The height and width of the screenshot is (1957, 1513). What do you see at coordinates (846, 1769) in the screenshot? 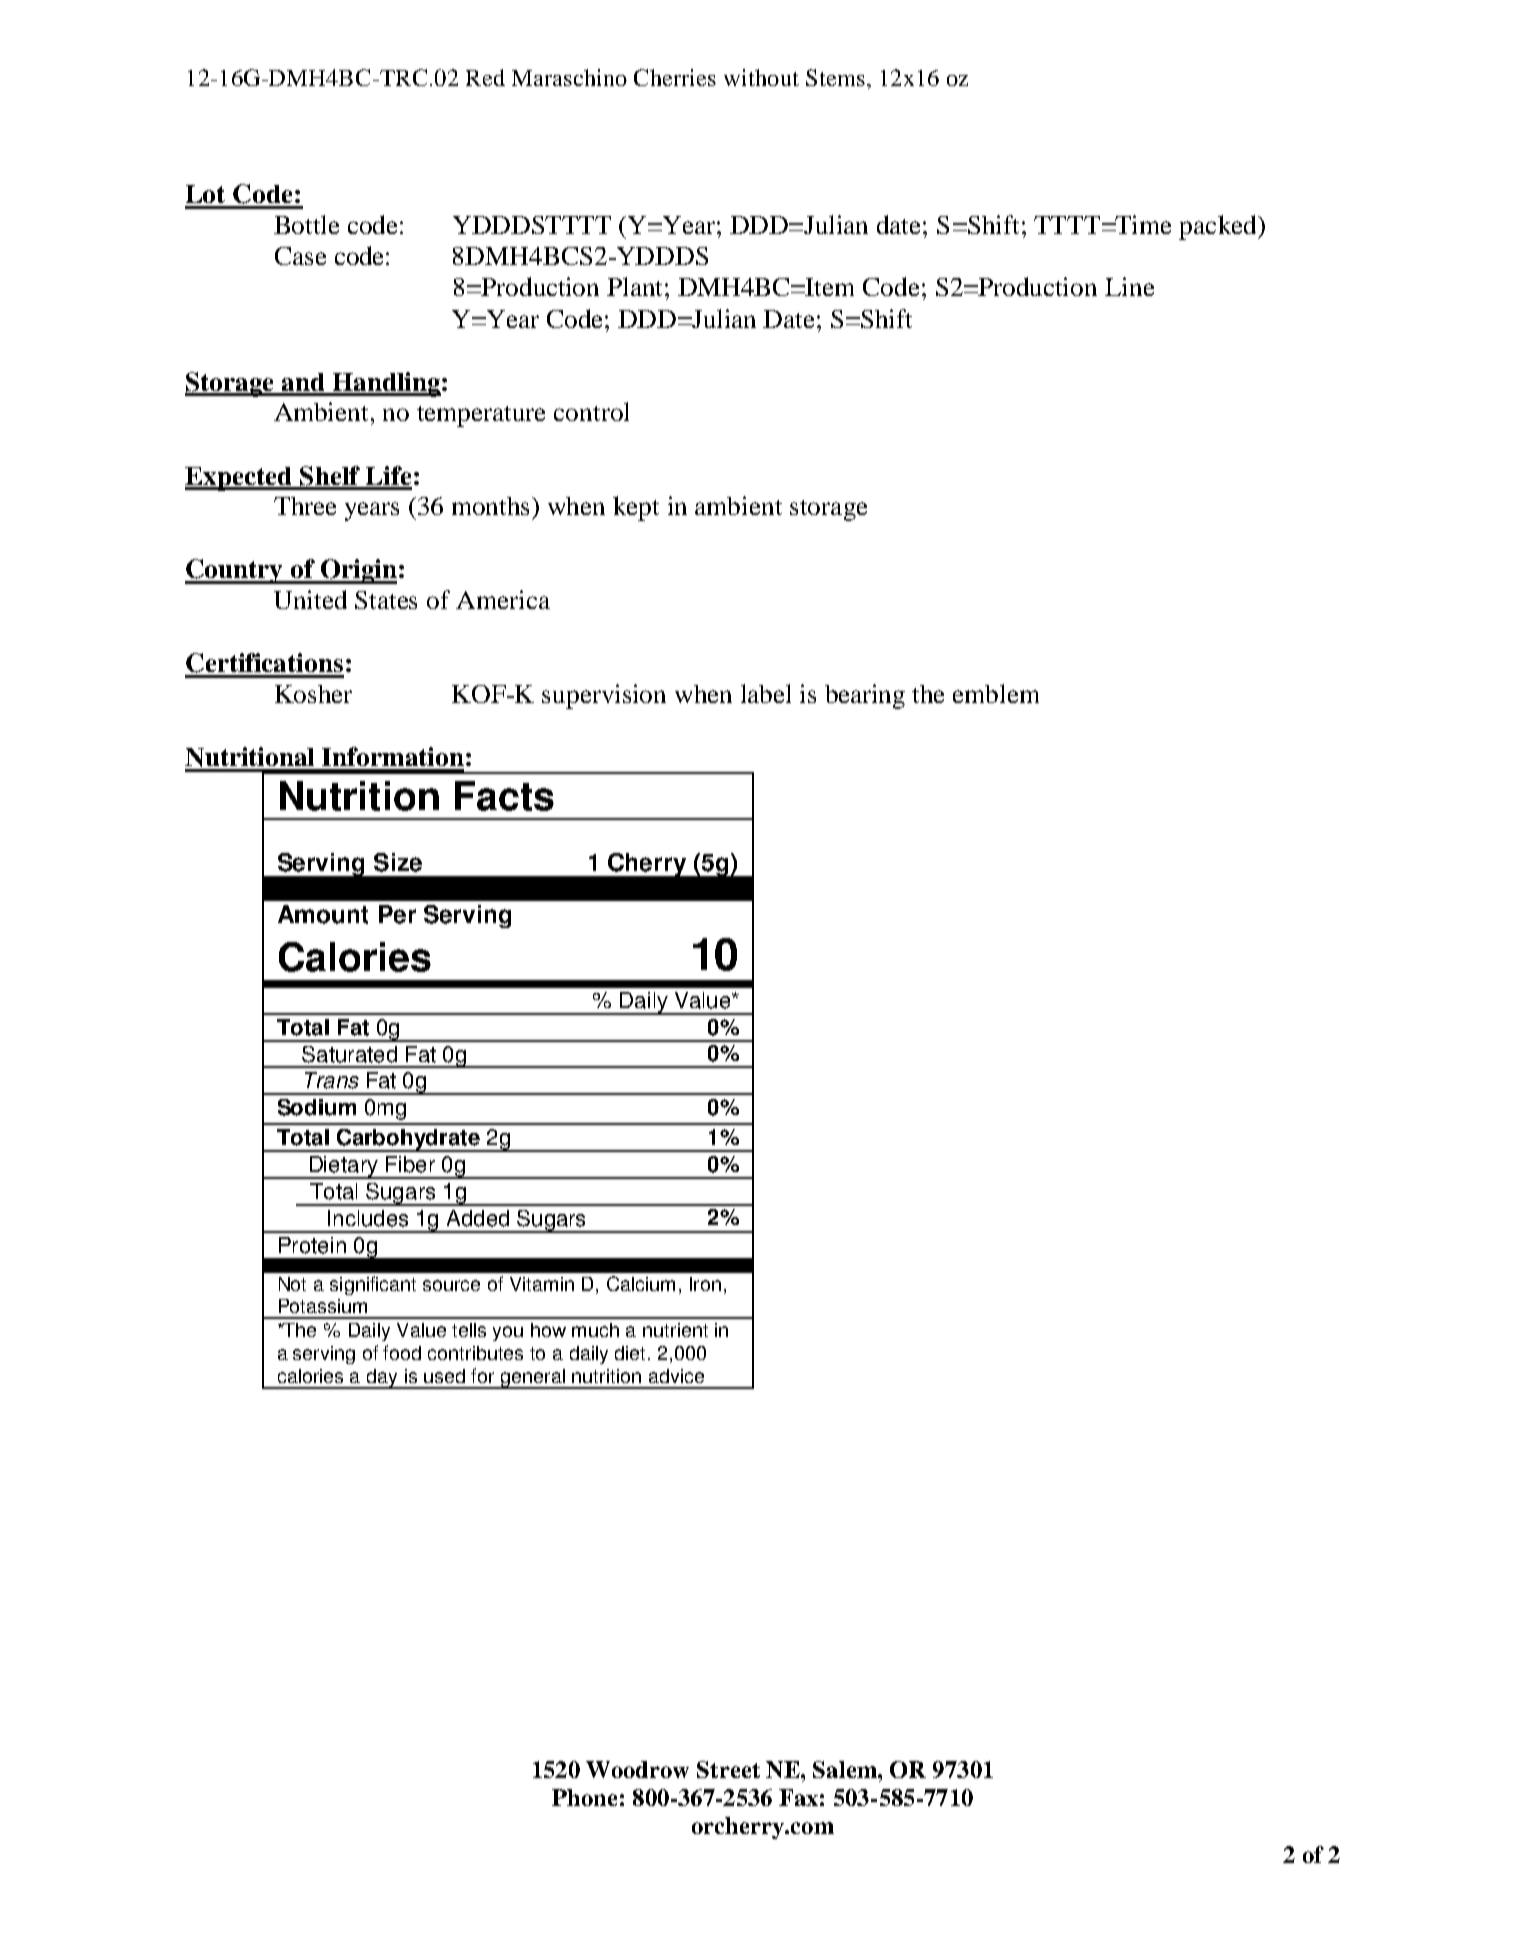
I see `Salem` at bounding box center [846, 1769].
